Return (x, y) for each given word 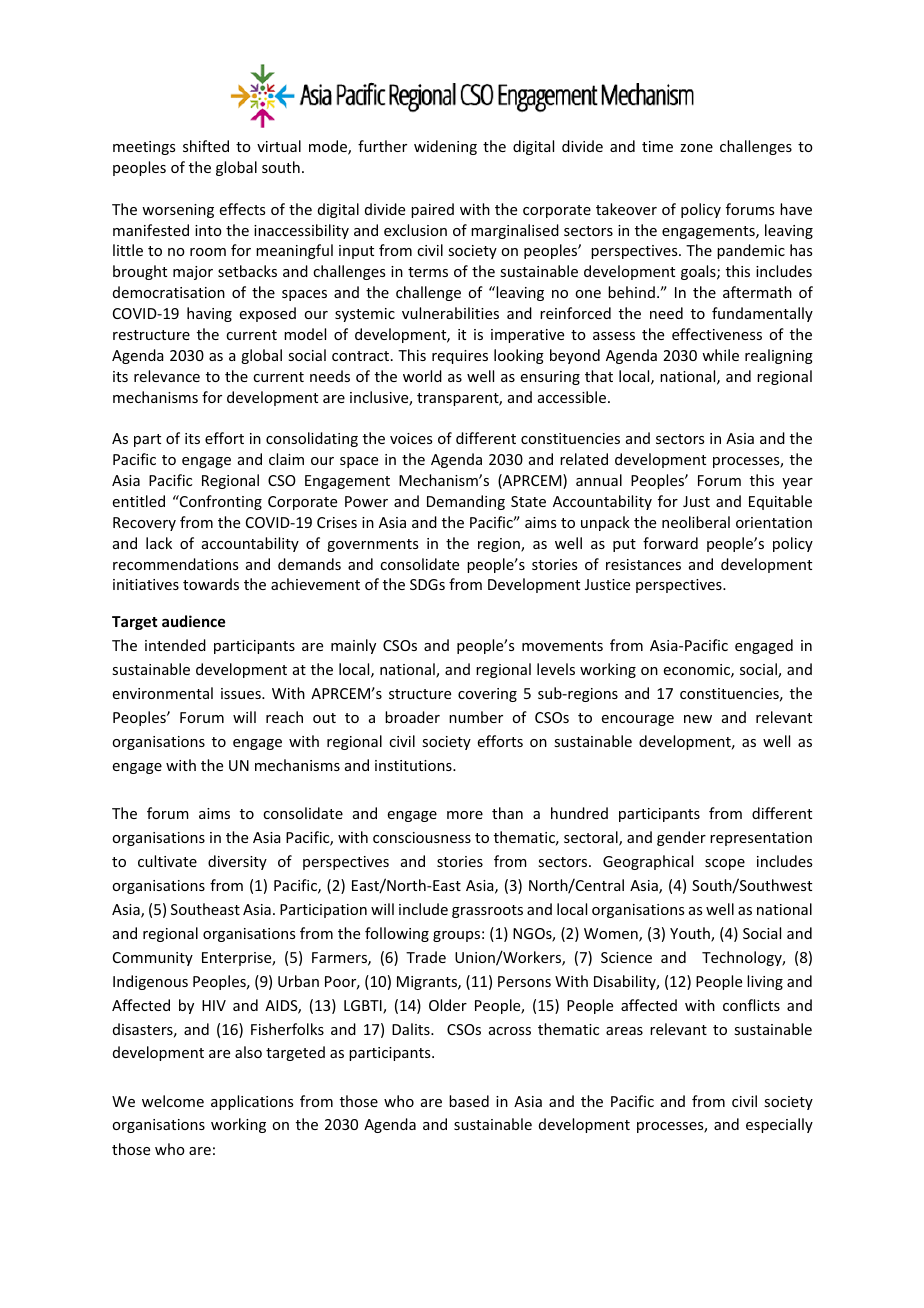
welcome (173, 1101)
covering (487, 695)
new (698, 719)
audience (193, 621)
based (469, 1101)
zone (696, 148)
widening (445, 147)
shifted (206, 146)
